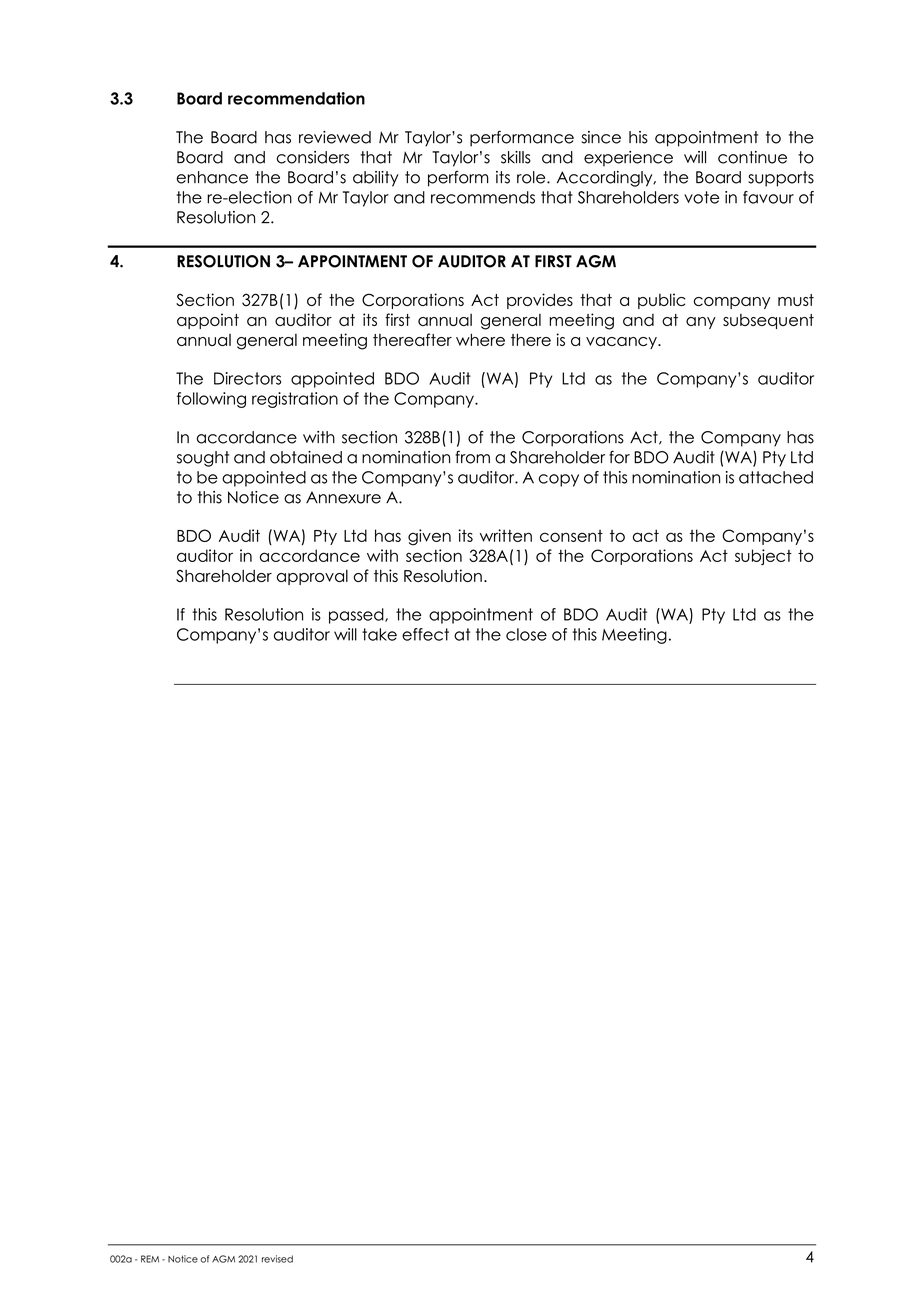 The width and height of the document is (924, 1308). What do you see at coordinates (516, 157) in the document?
I see `skills` at bounding box center [516, 157].
